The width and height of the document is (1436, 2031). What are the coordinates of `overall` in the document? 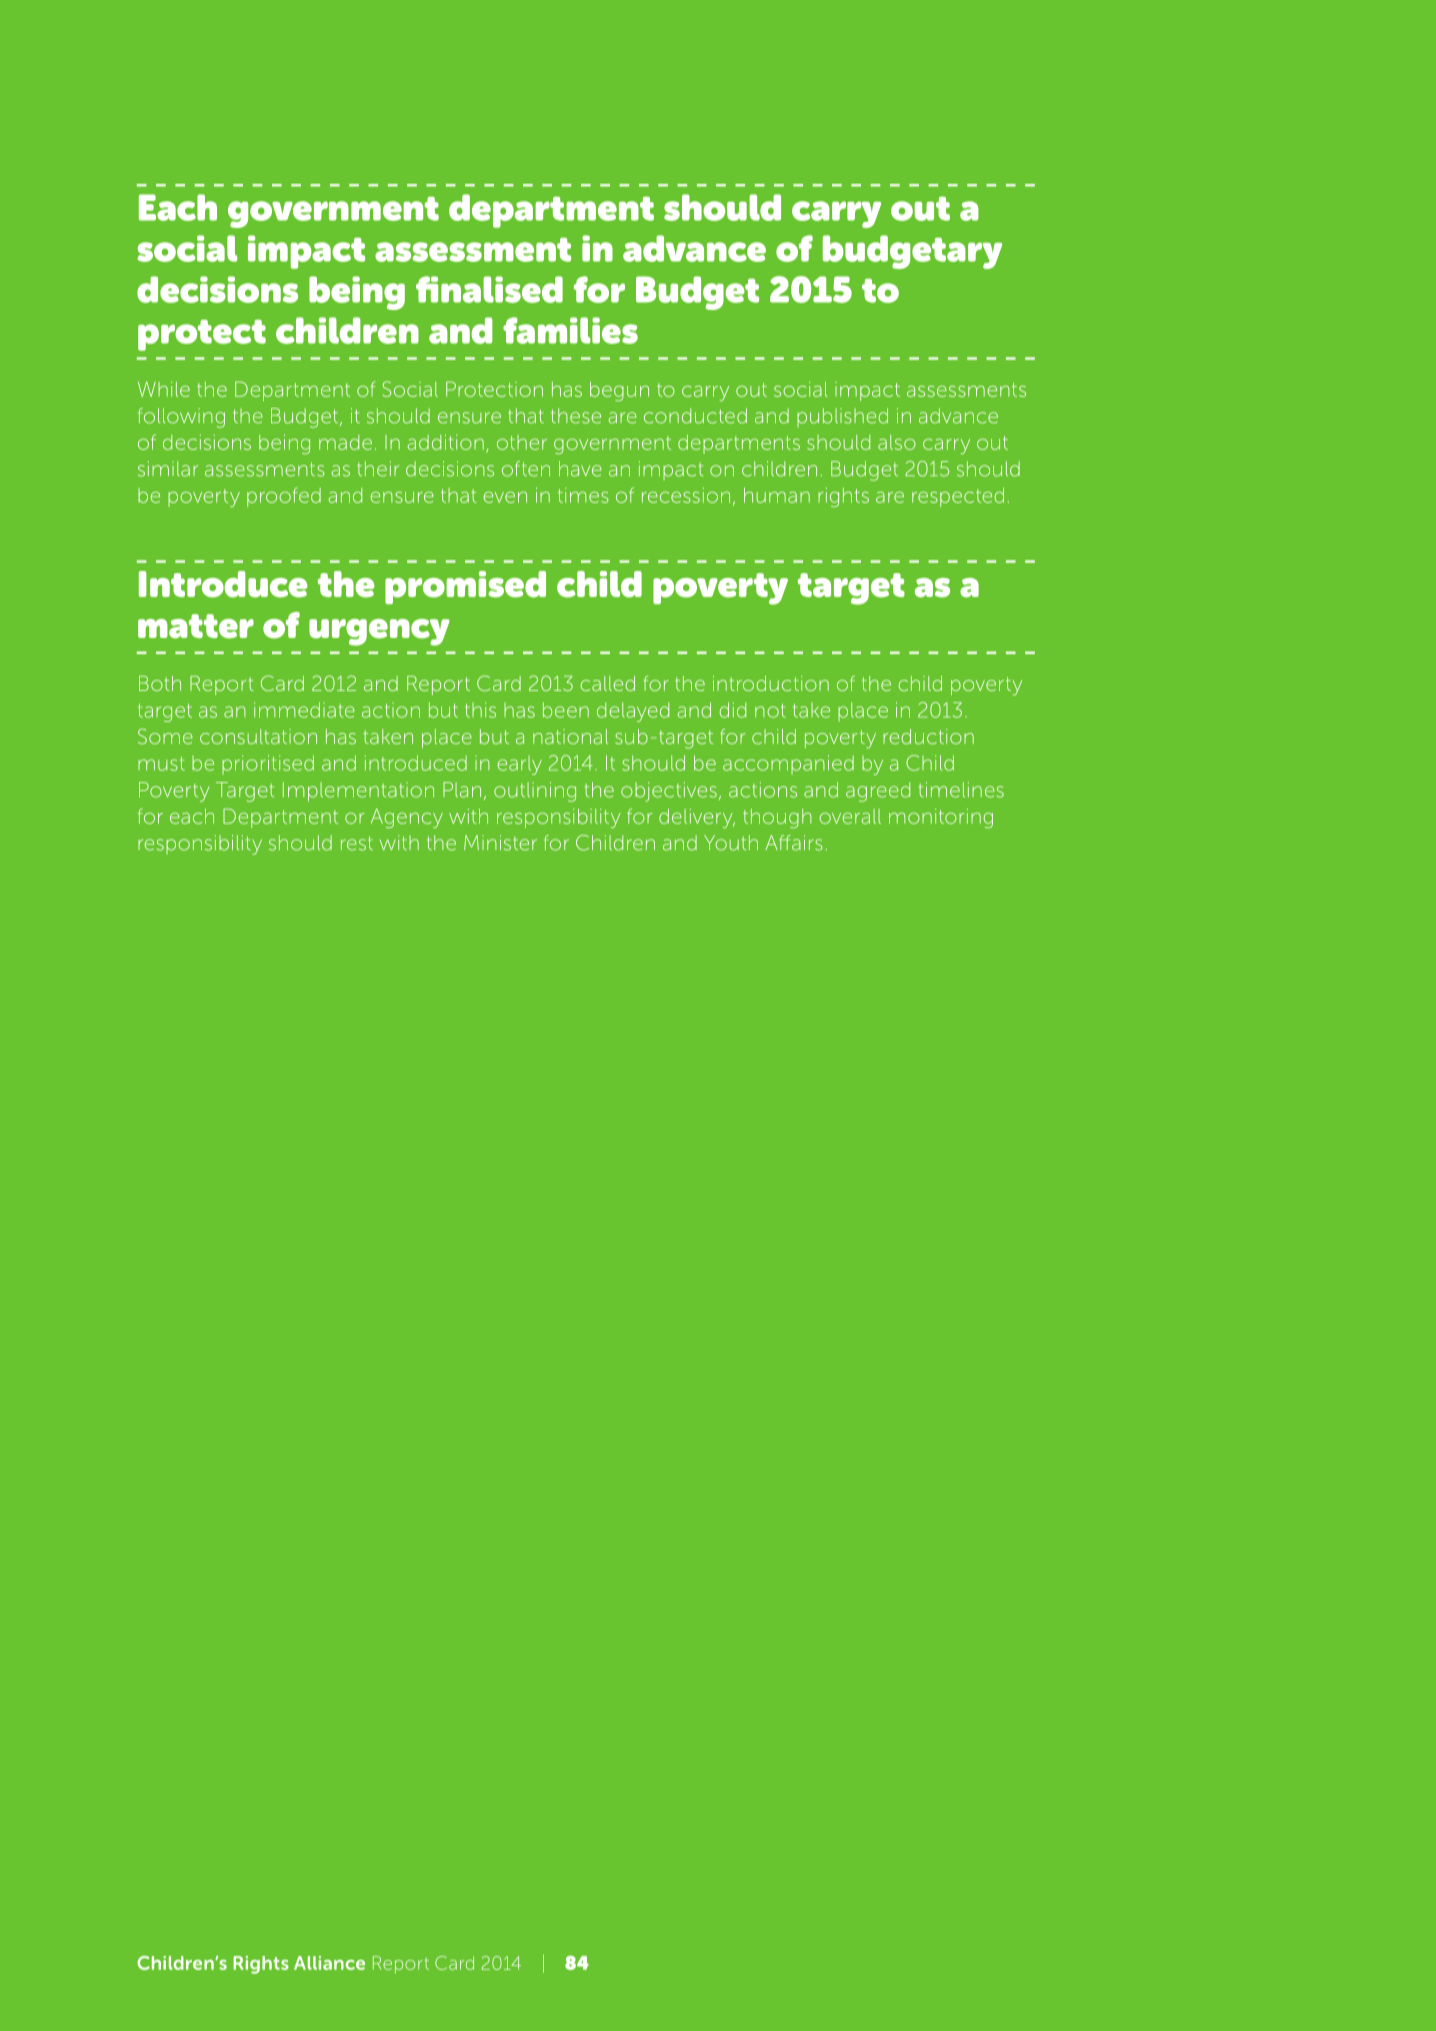 It's located at (850, 816).
